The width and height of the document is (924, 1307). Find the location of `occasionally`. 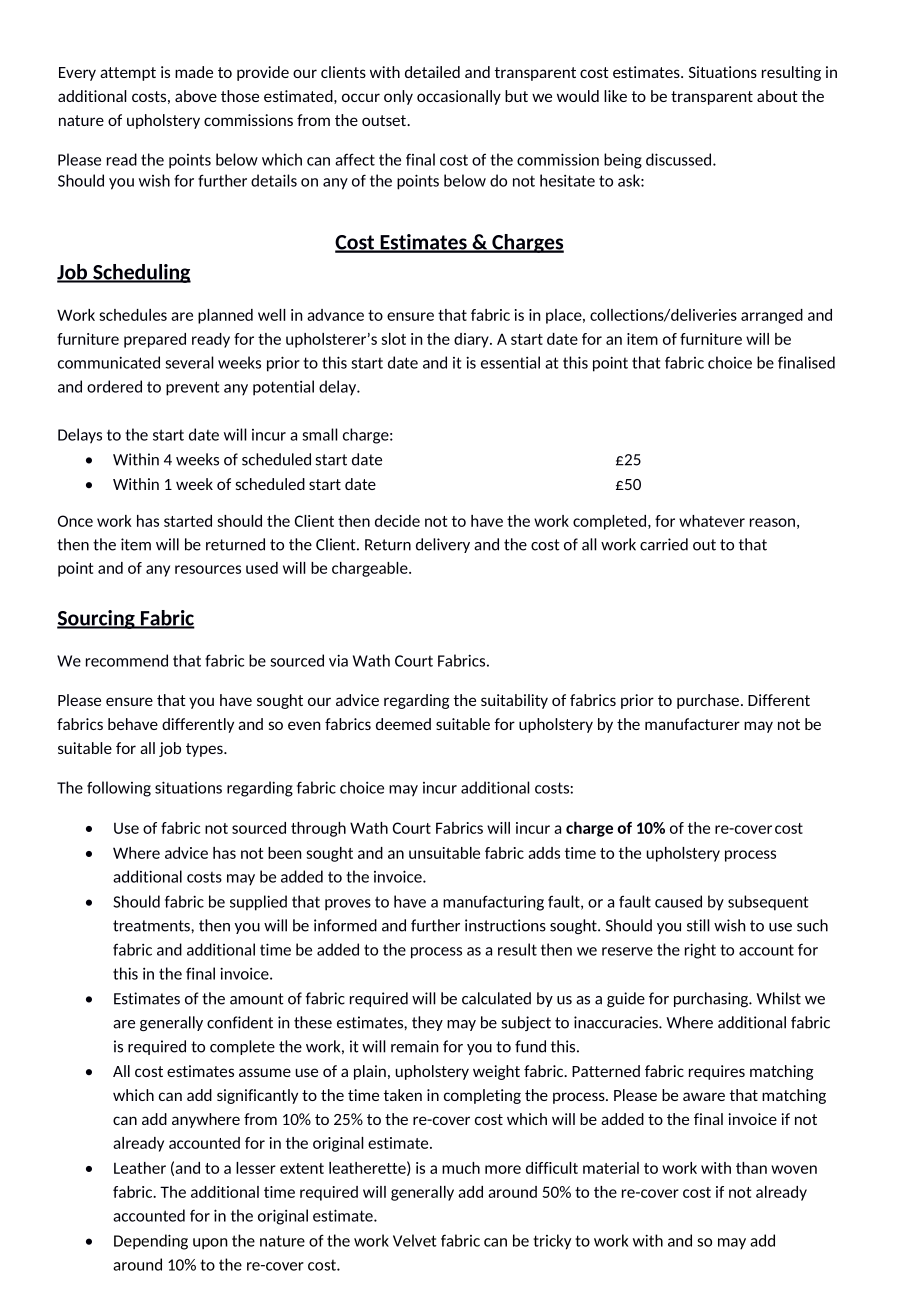

occasionally is located at coordinates (459, 97).
